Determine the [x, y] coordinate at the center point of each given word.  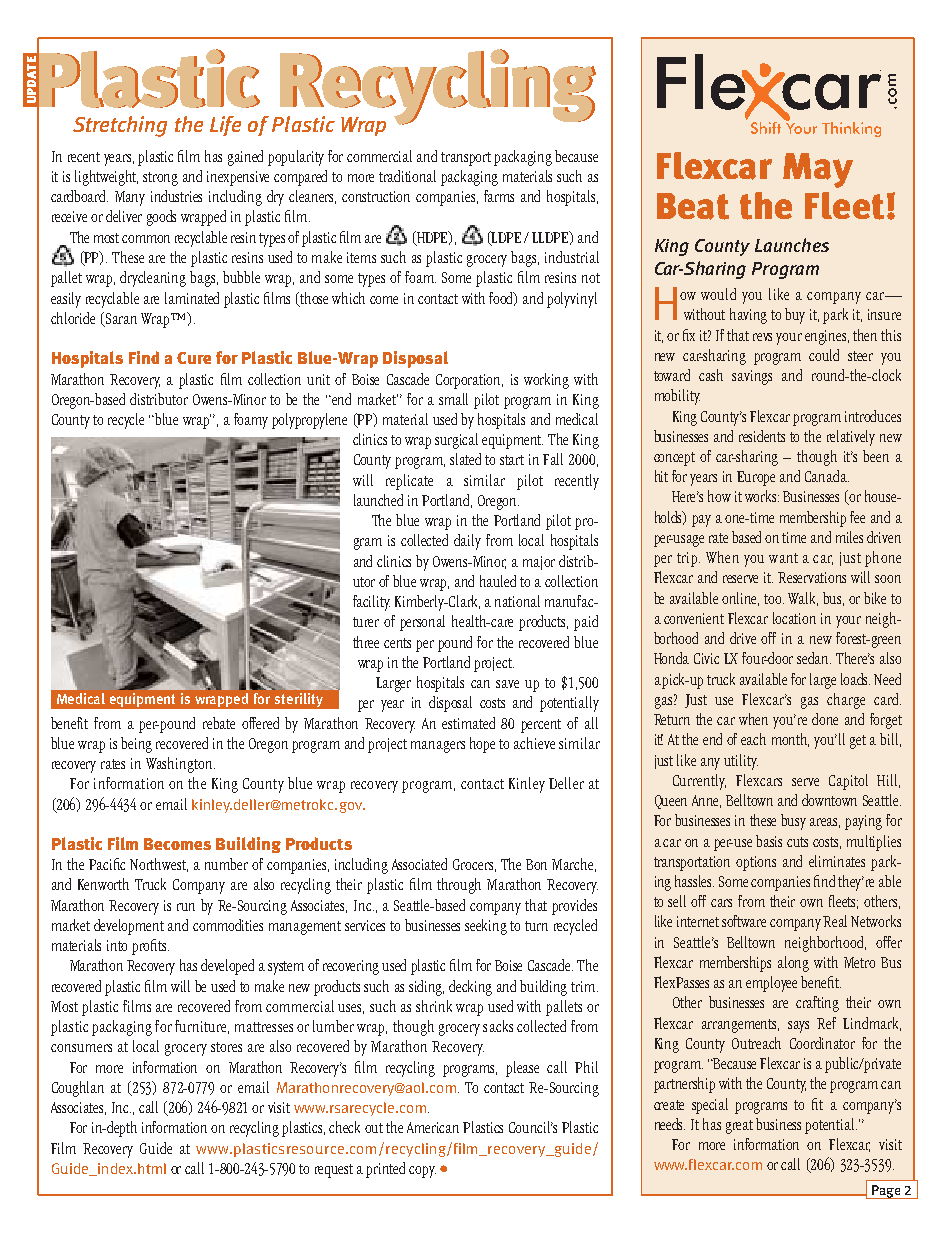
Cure [194, 358]
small [453, 399]
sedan [814, 658]
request [334, 1171]
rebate [219, 723]
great [739, 1127]
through [459, 886]
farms [499, 196]
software [744, 921]
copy [422, 1172]
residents [762, 436]
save [507, 684]
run [186, 907]
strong [160, 179]
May [818, 170]
